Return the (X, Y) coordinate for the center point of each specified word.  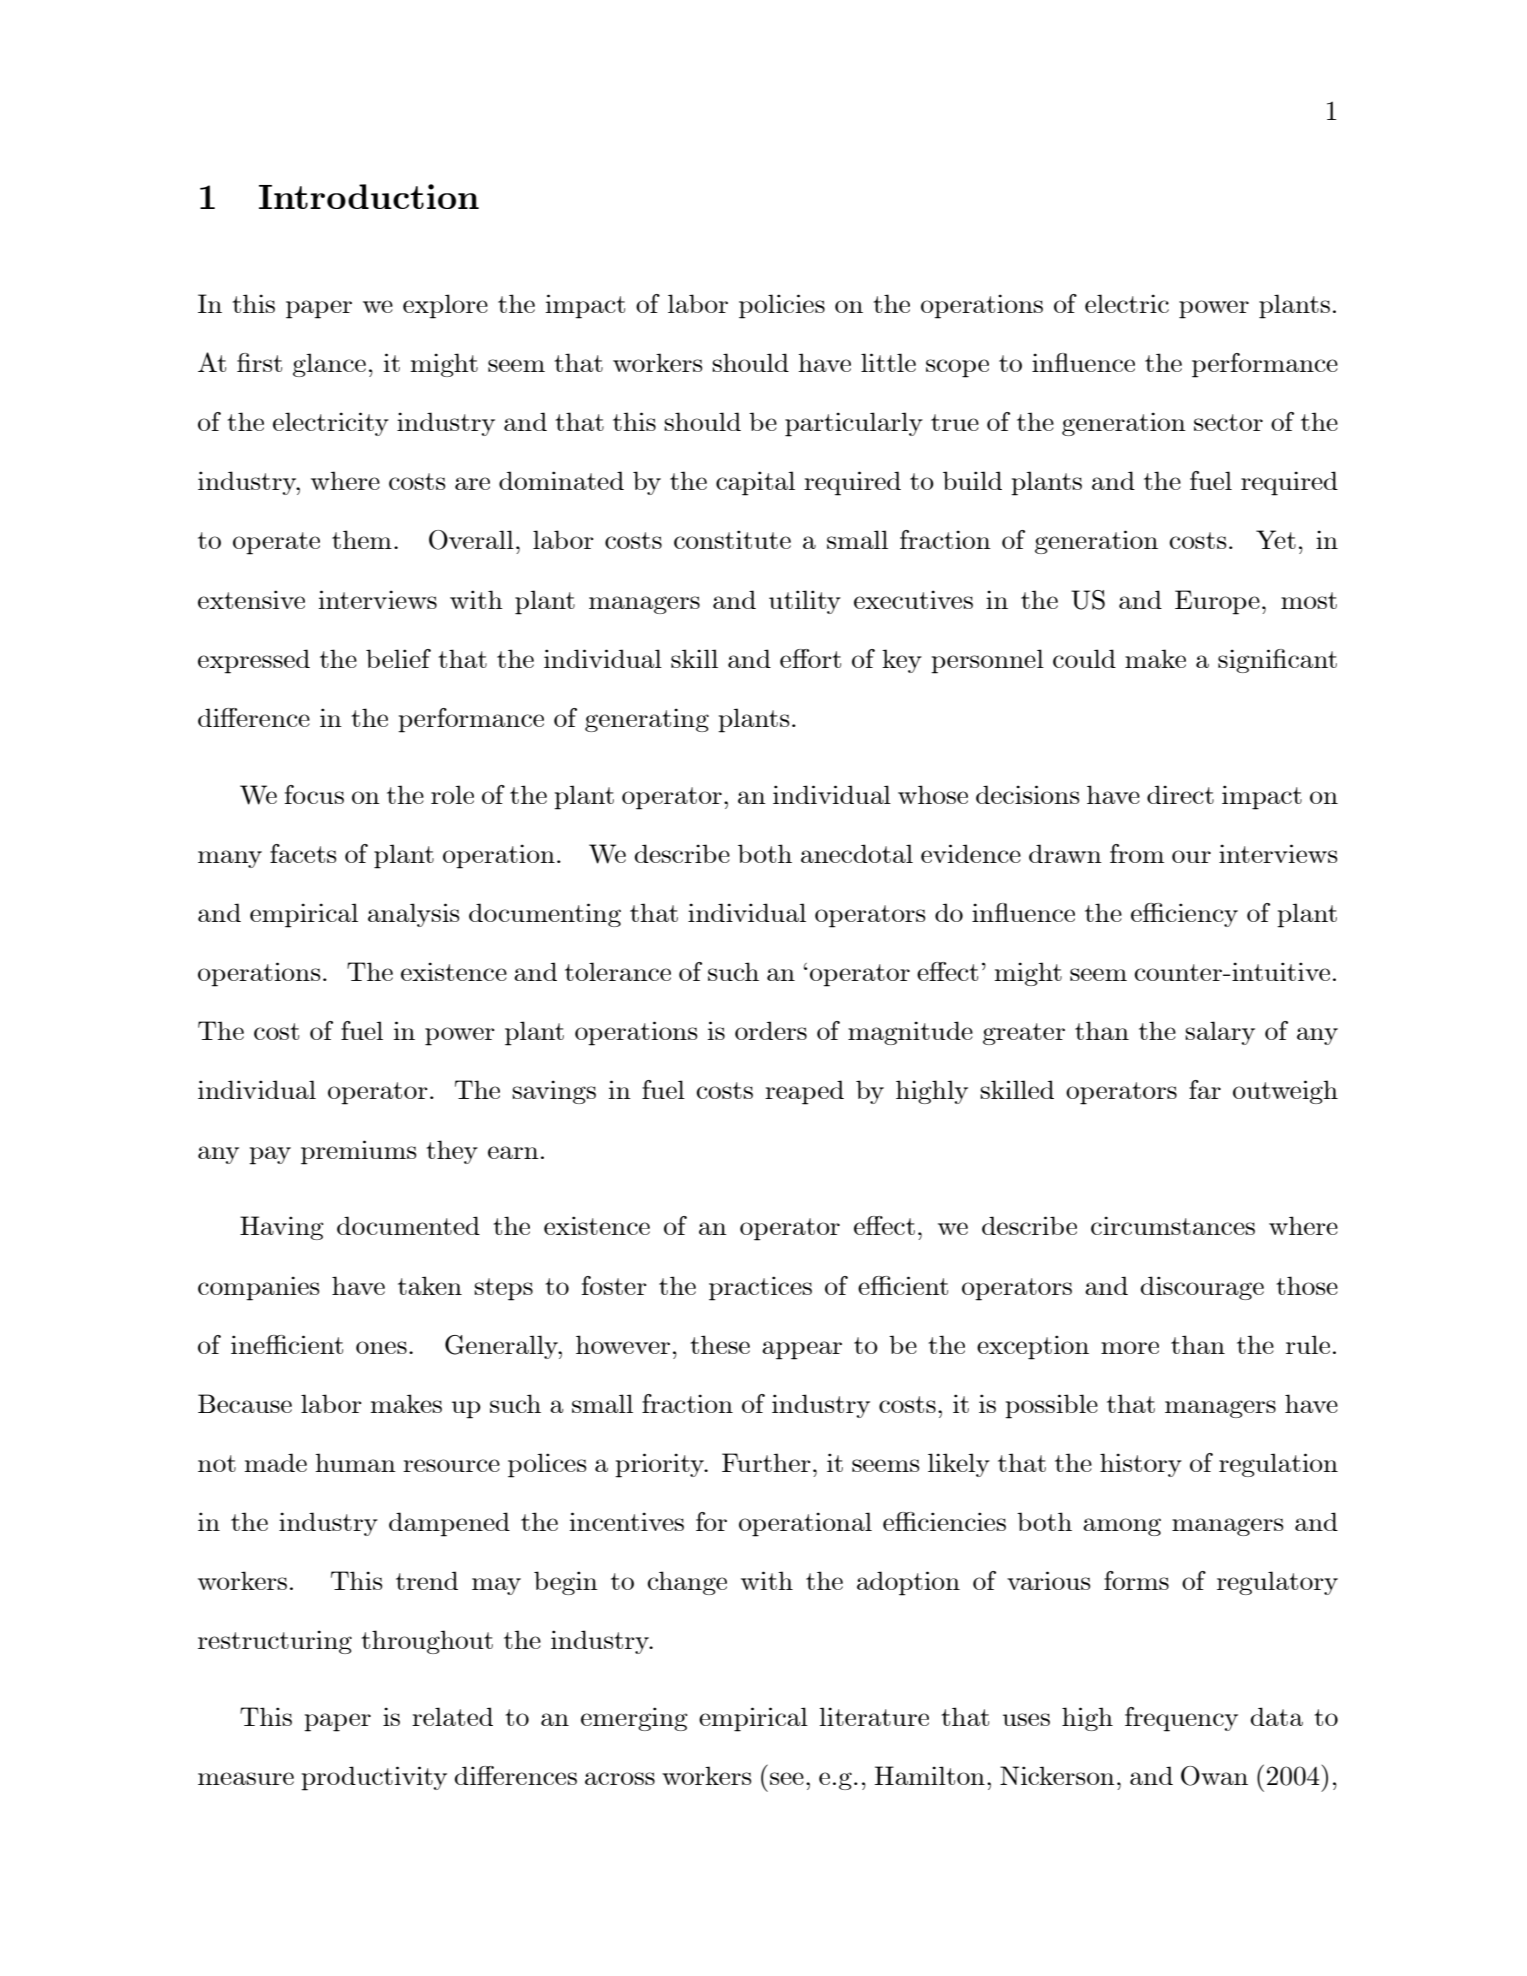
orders (771, 1030)
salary (1220, 1033)
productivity (374, 1778)
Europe (1217, 602)
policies (782, 306)
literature (874, 1716)
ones (381, 1347)
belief (398, 658)
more (1130, 1347)
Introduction (369, 196)
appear (802, 1350)
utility (805, 602)
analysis (414, 915)
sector (1228, 422)
